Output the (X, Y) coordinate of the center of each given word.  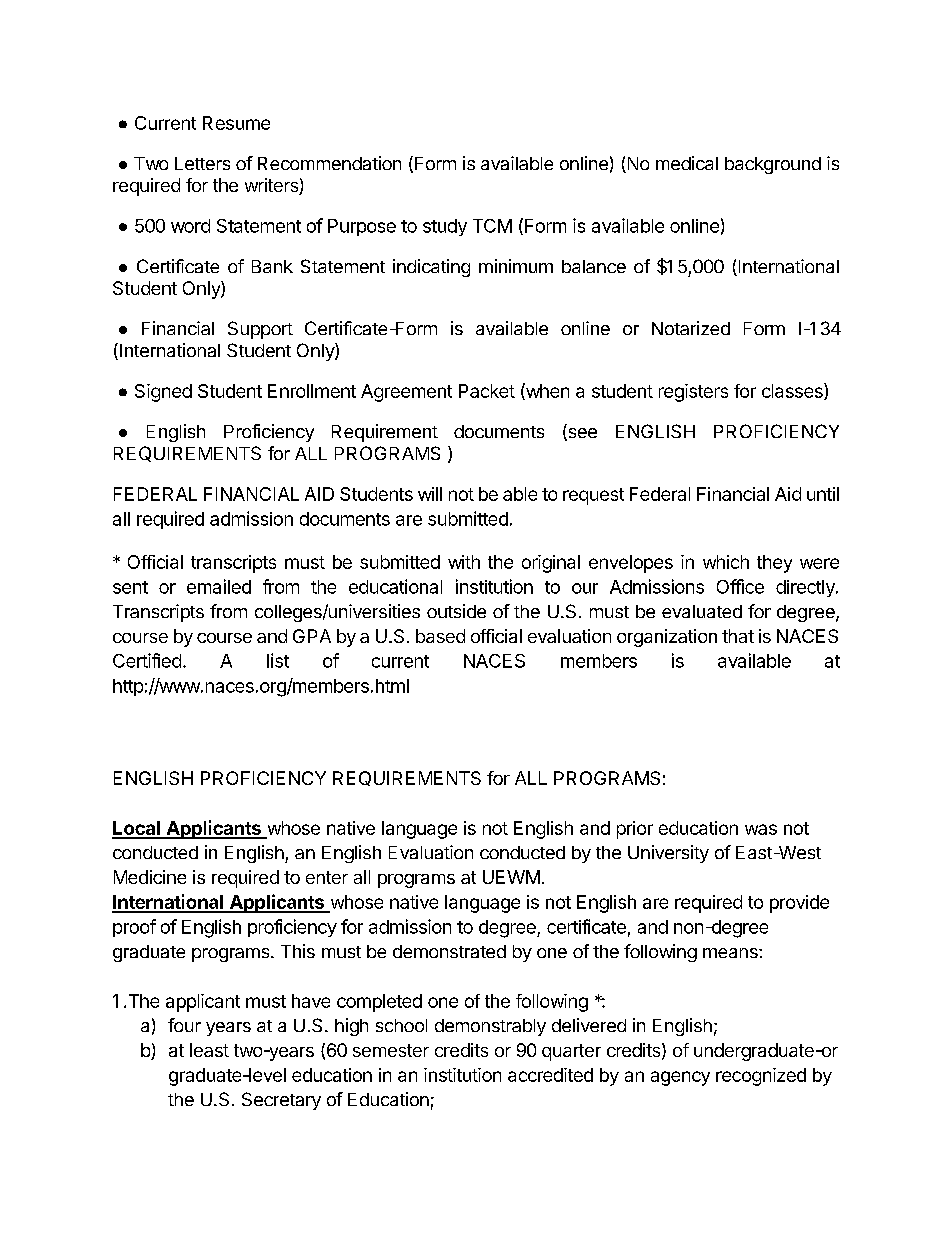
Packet (487, 391)
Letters (202, 163)
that (738, 636)
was (761, 829)
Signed (163, 393)
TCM (492, 226)
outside (456, 611)
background (773, 165)
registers (693, 393)
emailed (219, 586)
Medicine (150, 877)
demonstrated (449, 951)
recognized (761, 1077)
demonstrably (490, 1027)
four (184, 1025)
